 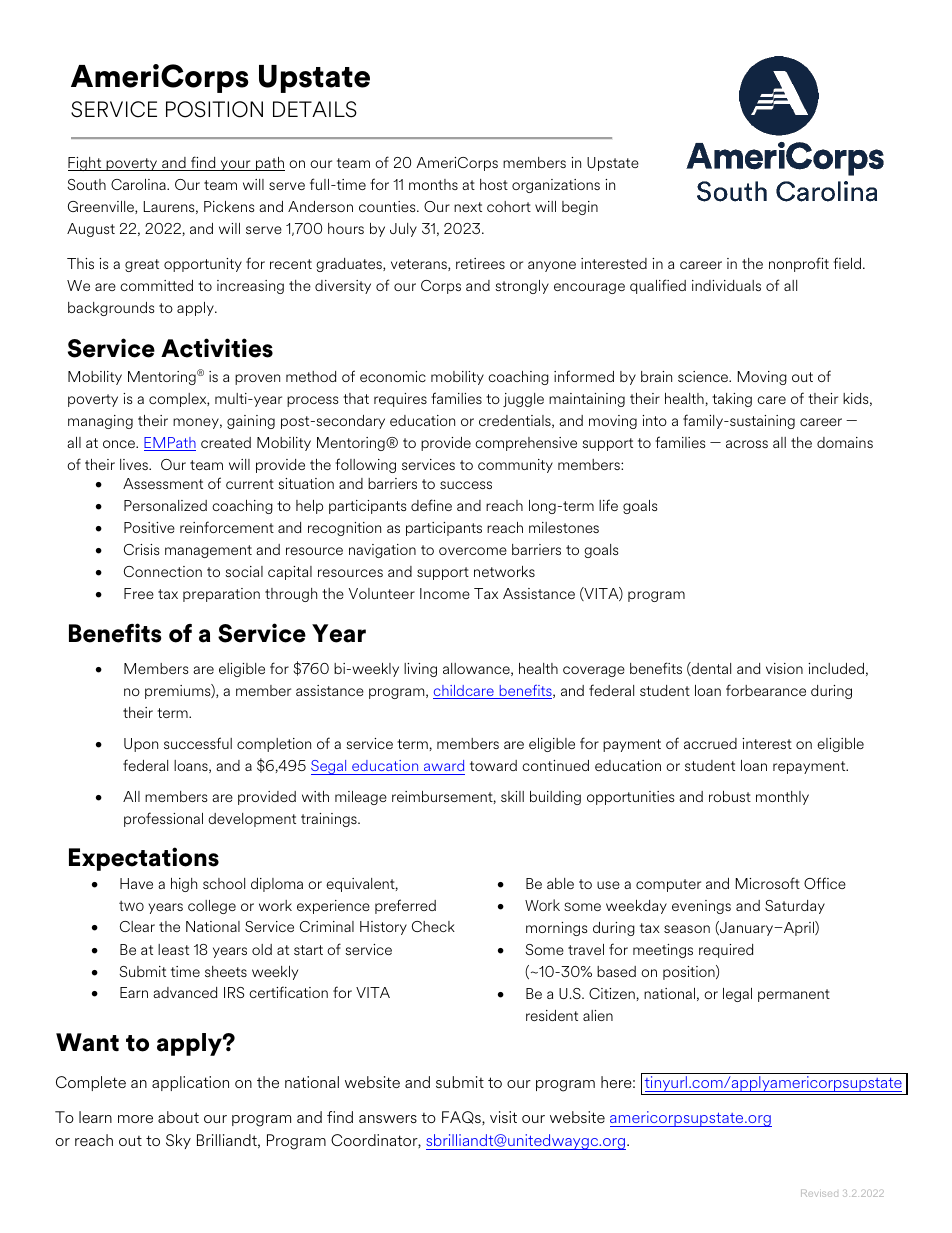 What do you see at coordinates (799, 264) in the screenshot?
I see `nonprofit` at bounding box center [799, 264].
